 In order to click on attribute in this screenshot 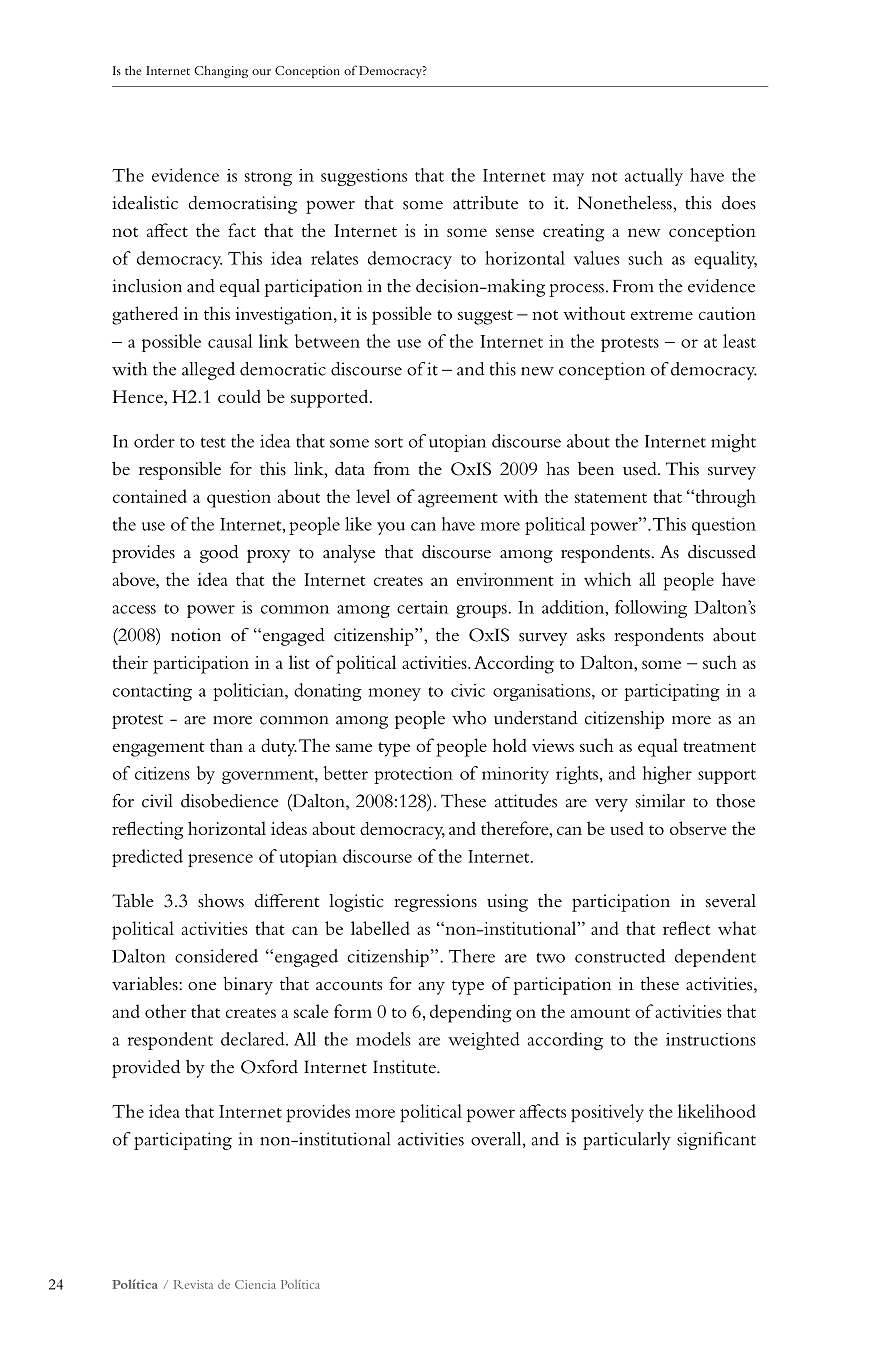, I will do `click(485, 203)`.
